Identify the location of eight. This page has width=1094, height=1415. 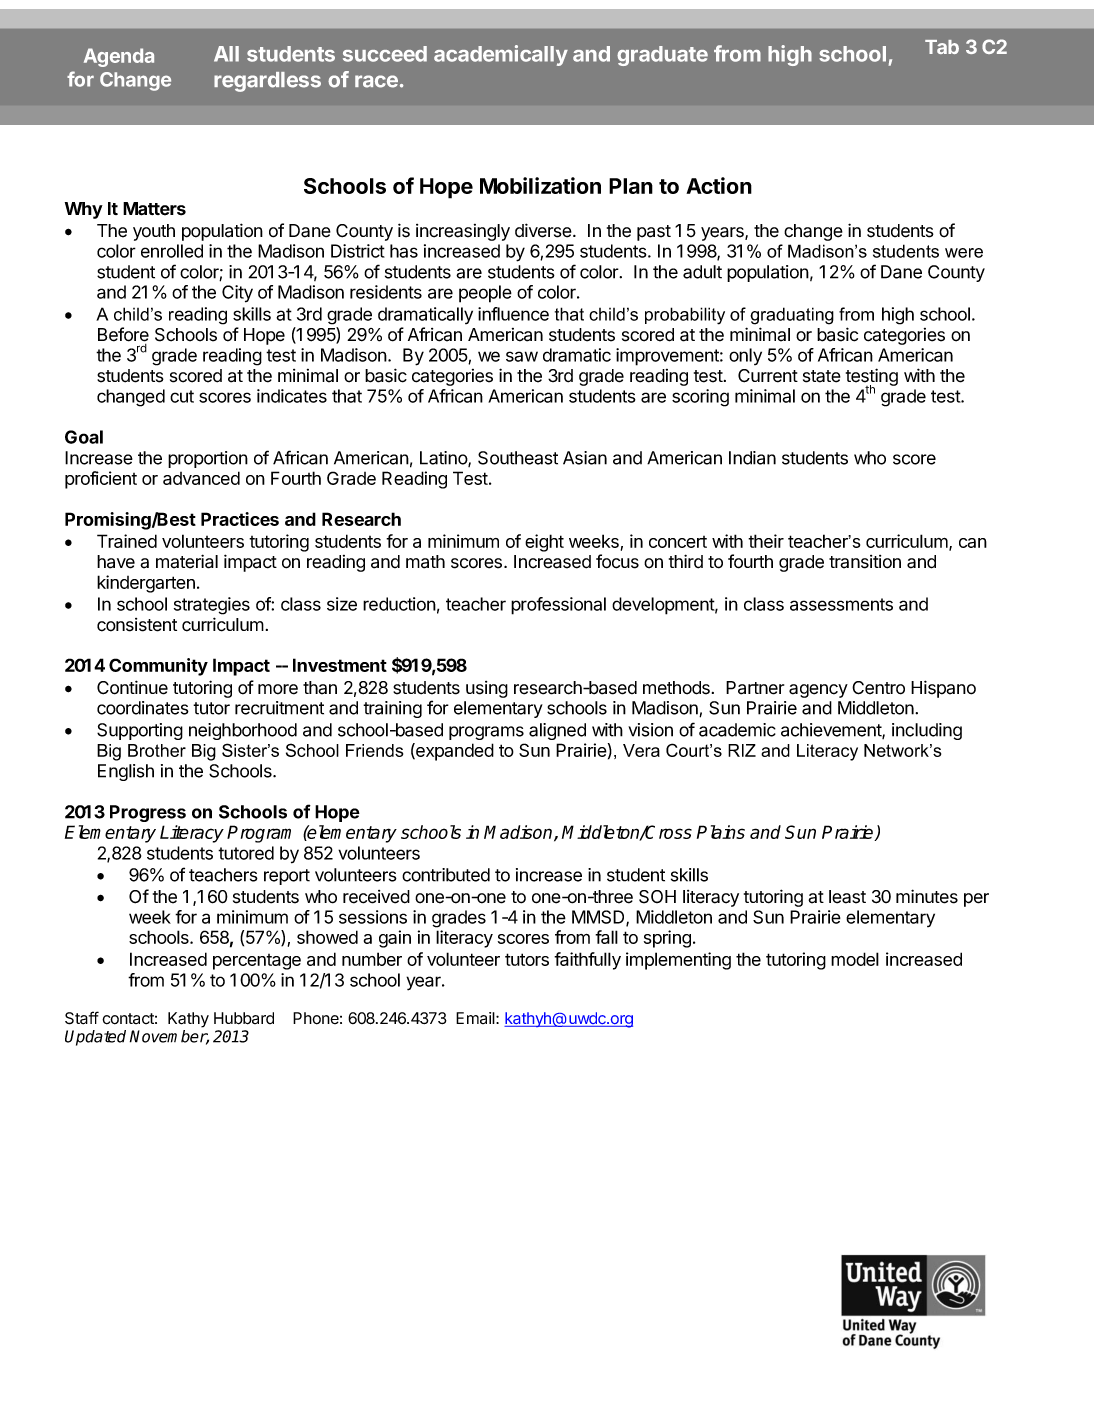
(544, 543).
